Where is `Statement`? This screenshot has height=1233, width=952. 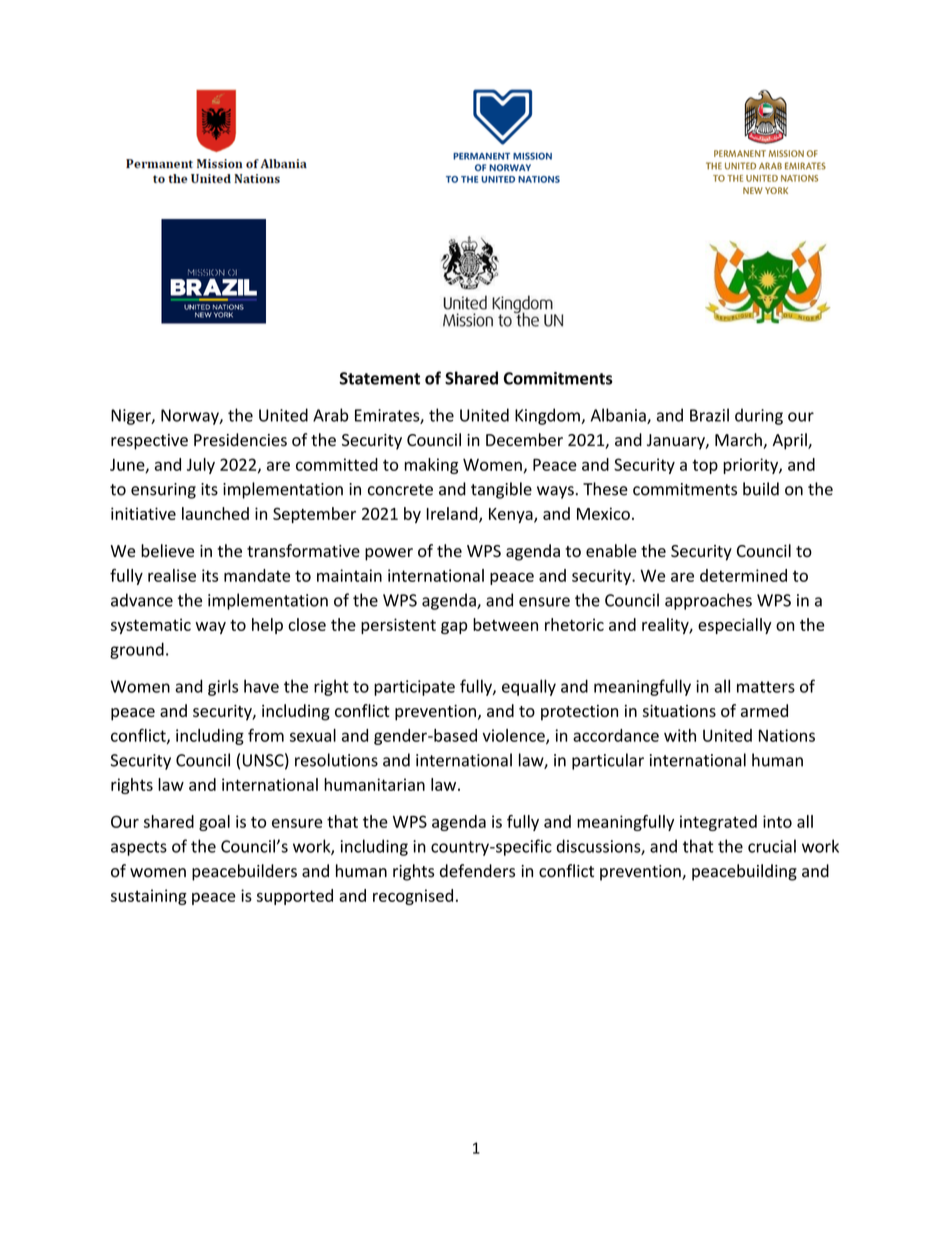
Statement is located at coordinates (379, 378).
